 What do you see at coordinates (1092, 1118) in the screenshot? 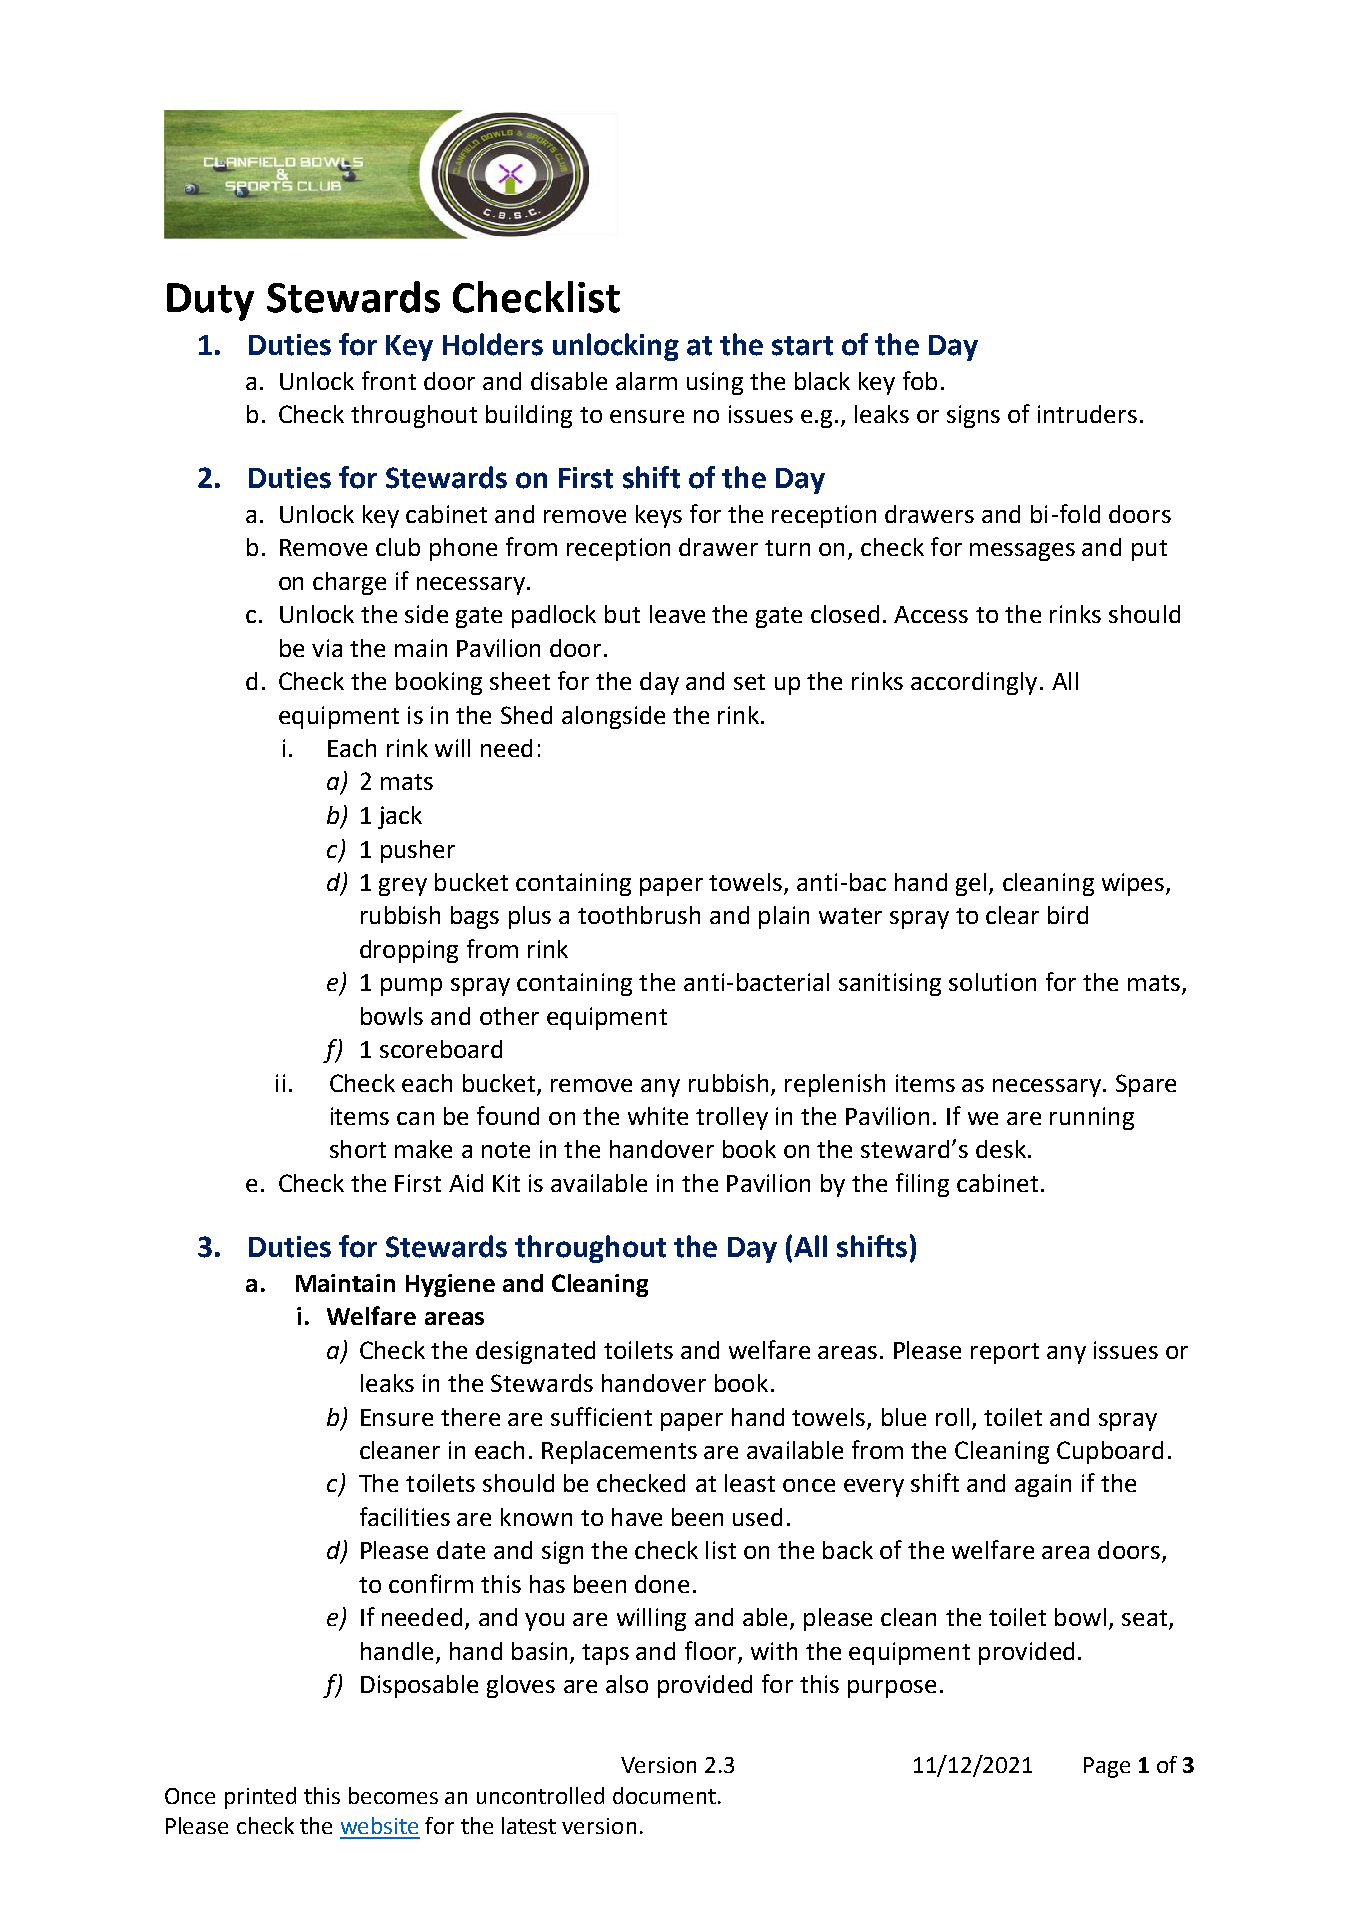
I see `running` at bounding box center [1092, 1118].
